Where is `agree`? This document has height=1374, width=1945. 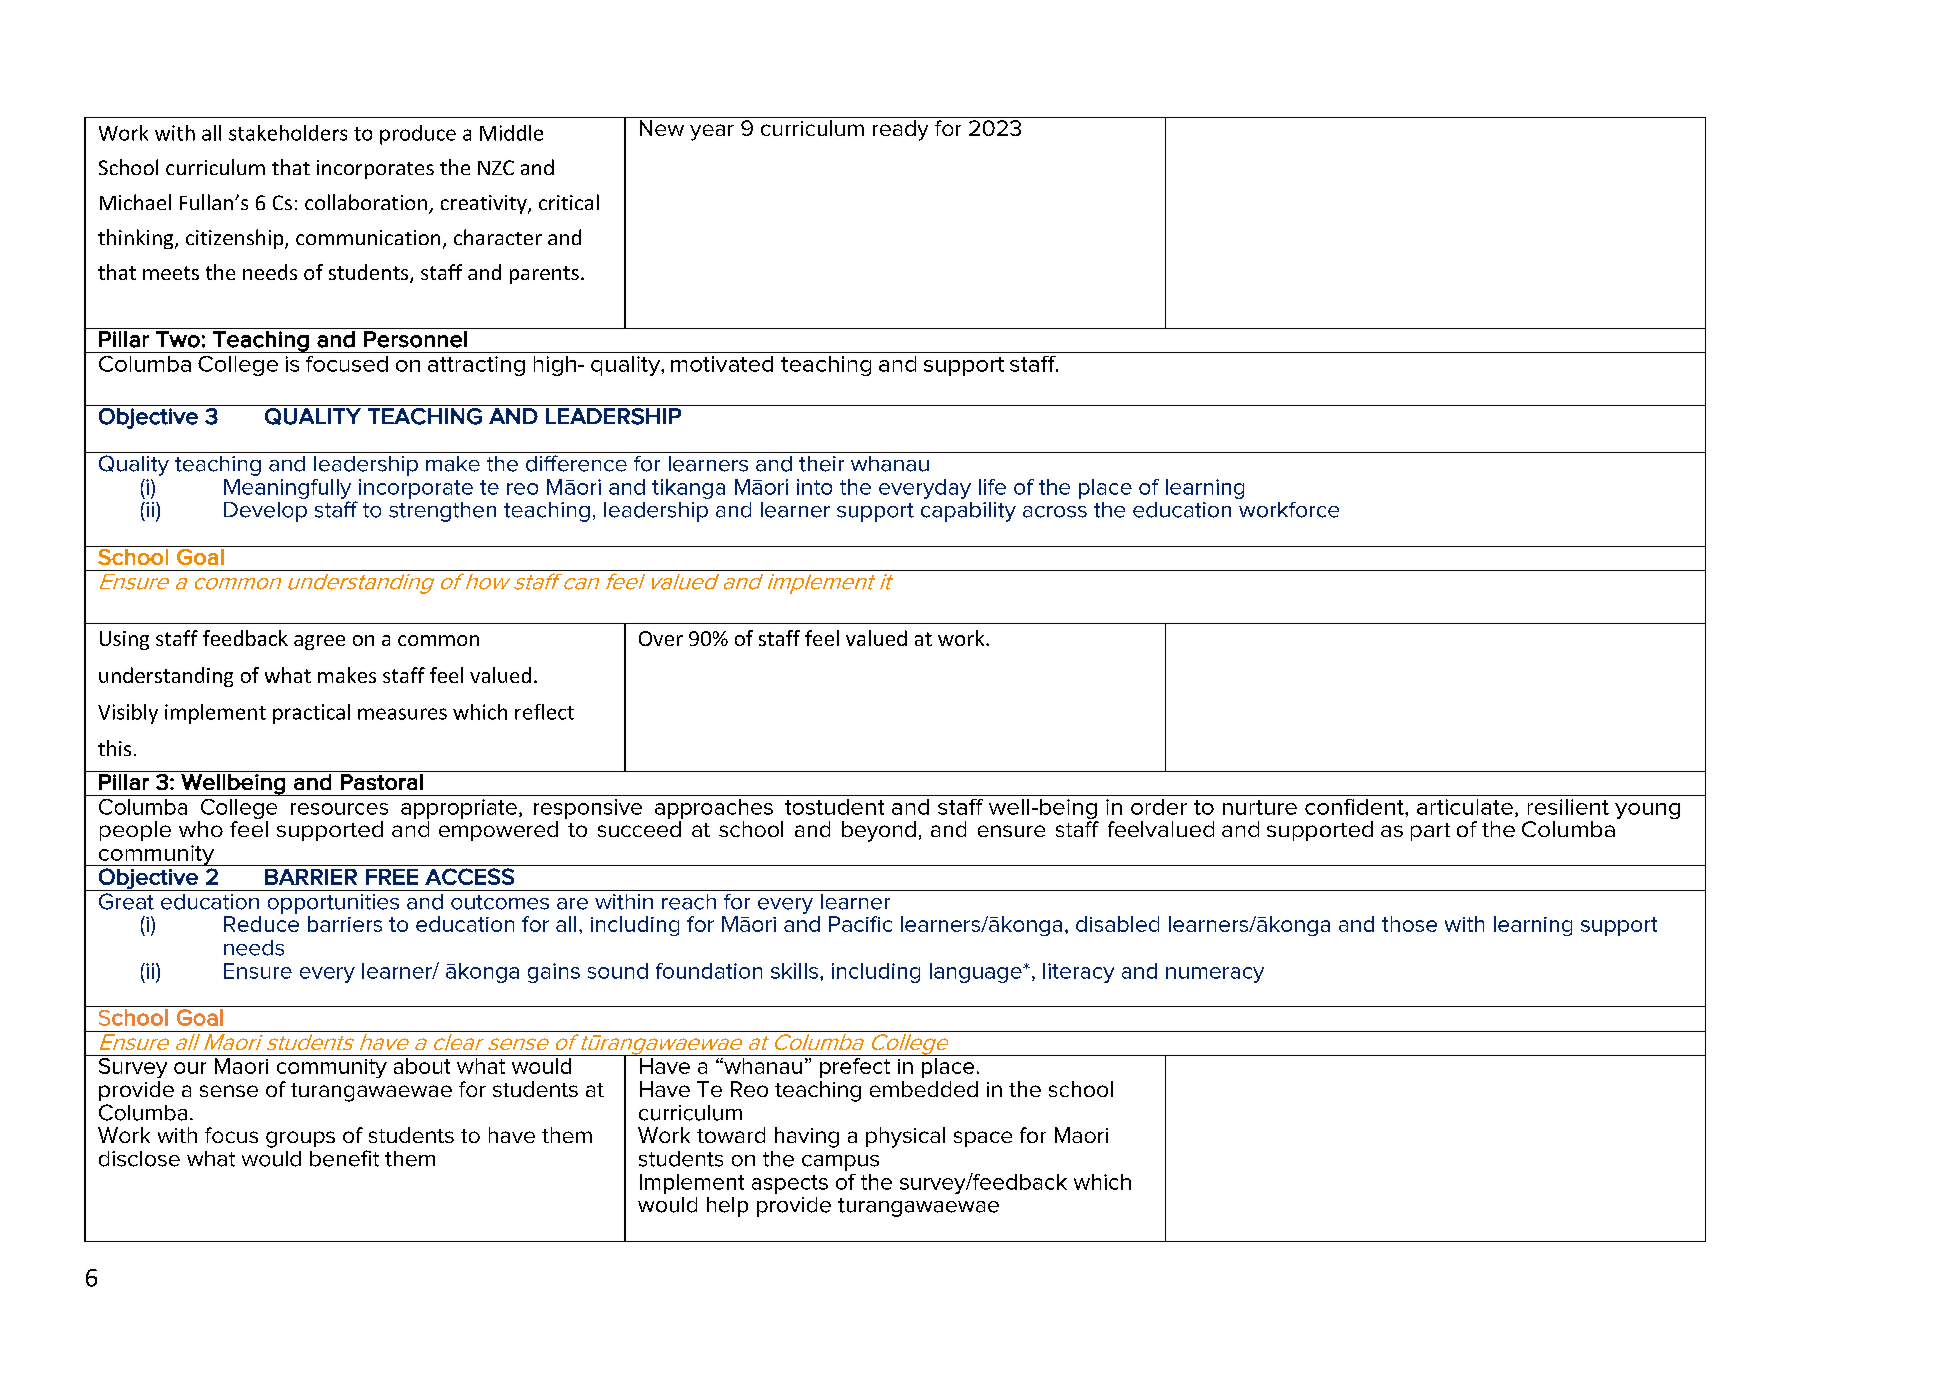 agree is located at coordinates (319, 642).
